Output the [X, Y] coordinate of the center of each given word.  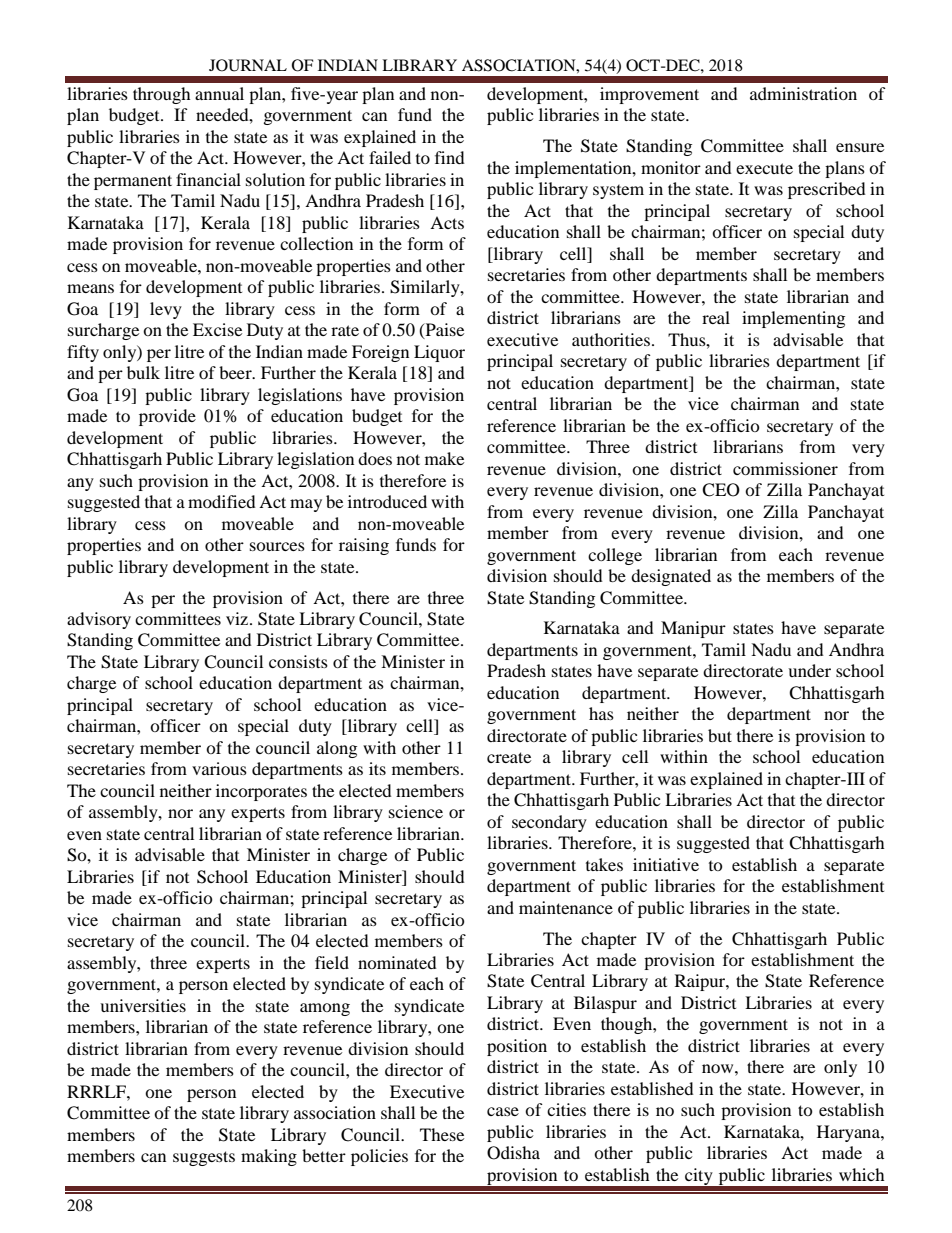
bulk [143, 372]
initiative [666, 864]
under [809, 670]
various [219, 768]
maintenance [566, 907]
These [442, 1134]
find [450, 157]
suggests [204, 1158]
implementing [793, 319]
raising [364, 546]
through [162, 95]
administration [803, 93]
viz [238, 618]
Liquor [439, 353]
